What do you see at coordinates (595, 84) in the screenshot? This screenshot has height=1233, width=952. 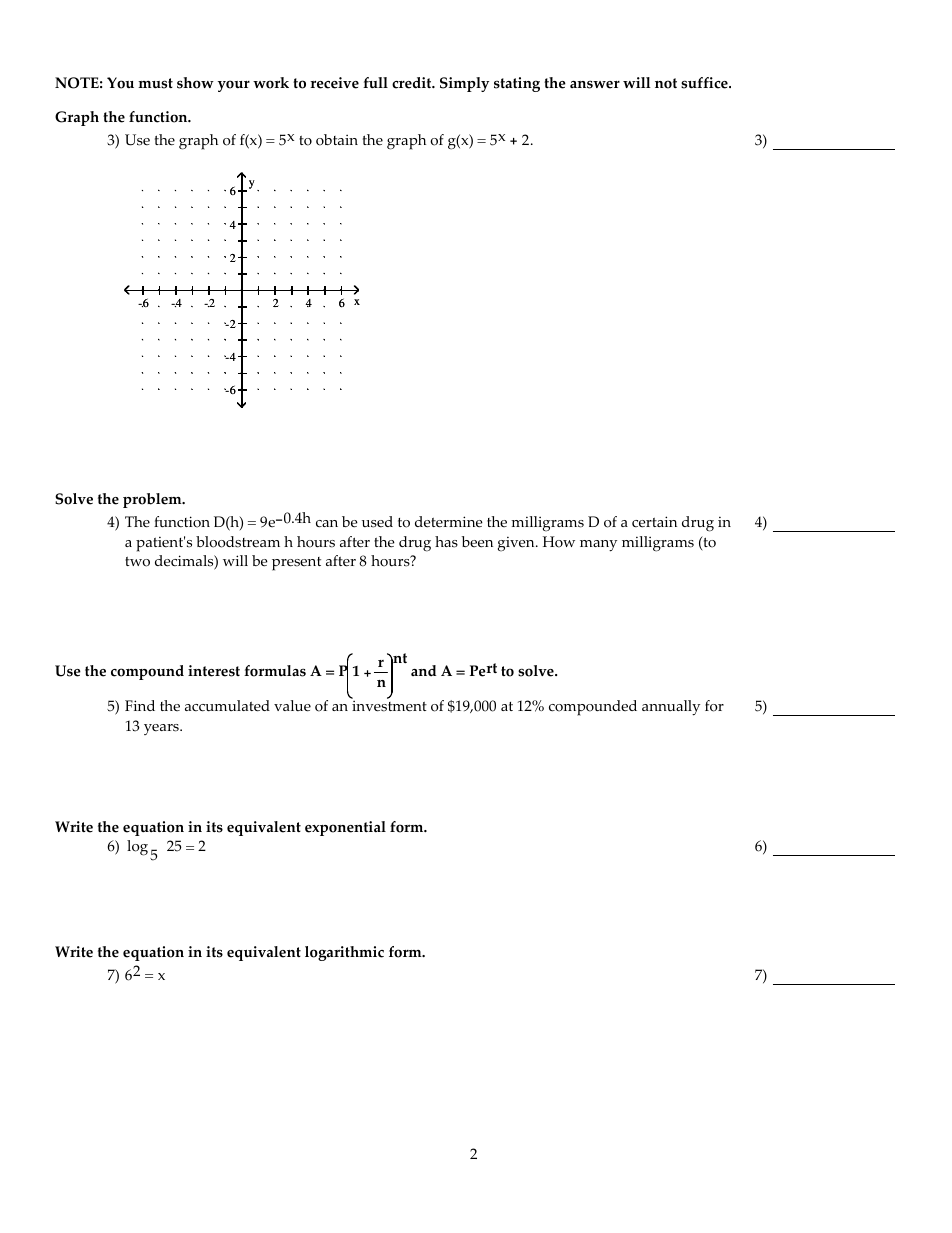 I see `answer` at bounding box center [595, 84].
